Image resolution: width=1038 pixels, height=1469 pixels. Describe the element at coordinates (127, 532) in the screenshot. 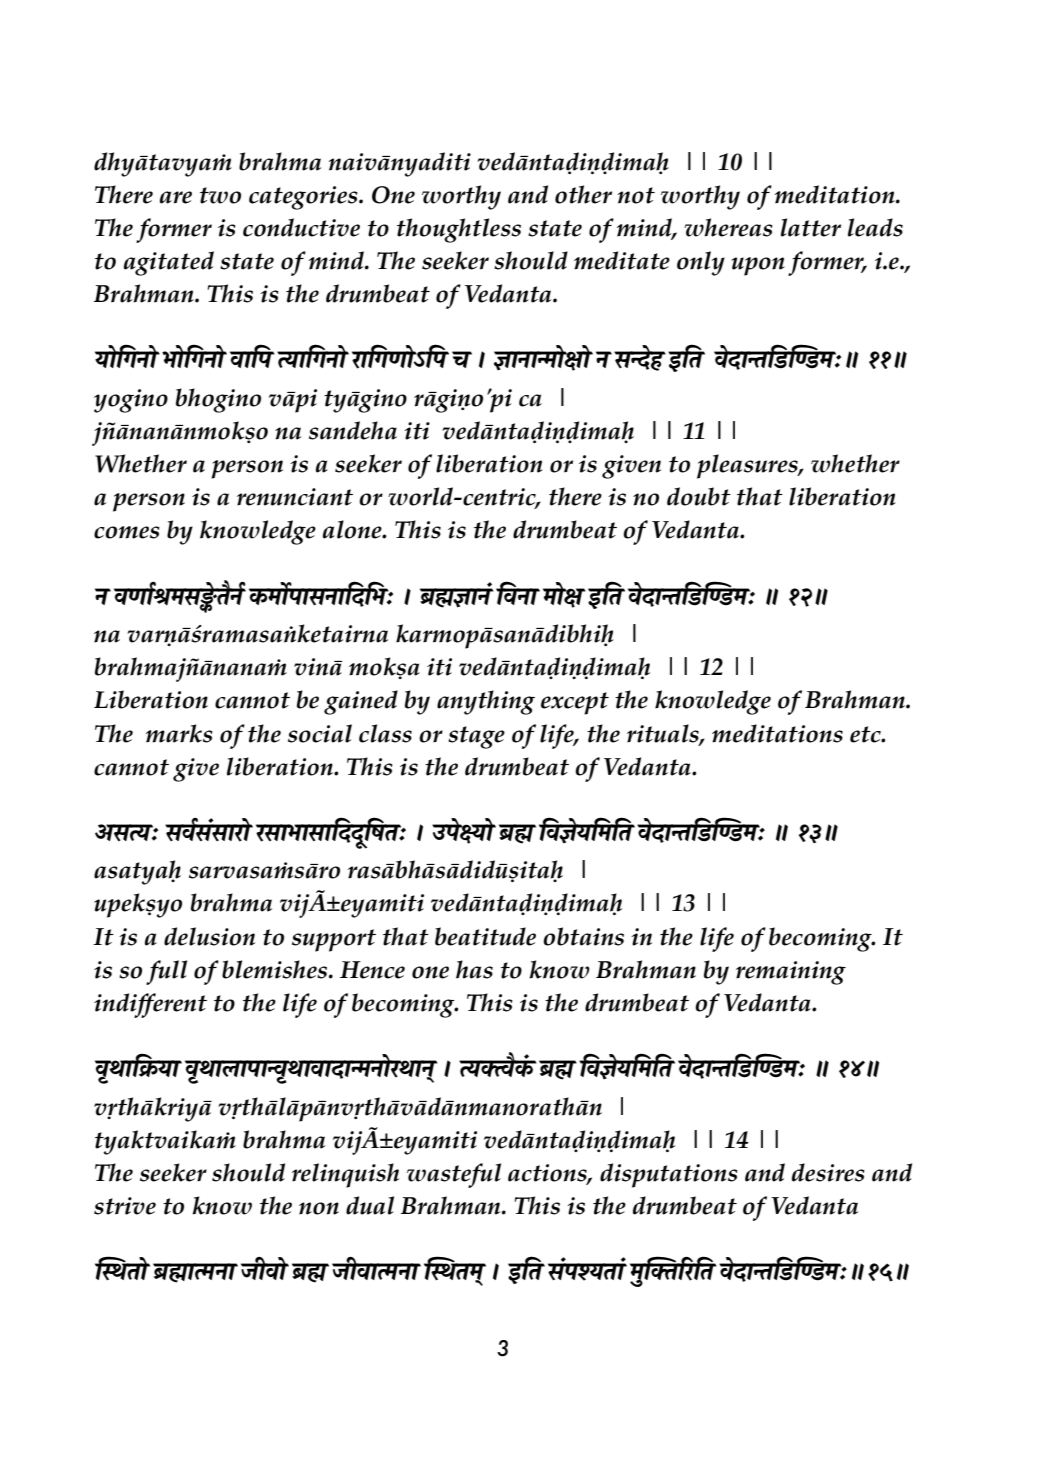

I see `comes` at that location.
